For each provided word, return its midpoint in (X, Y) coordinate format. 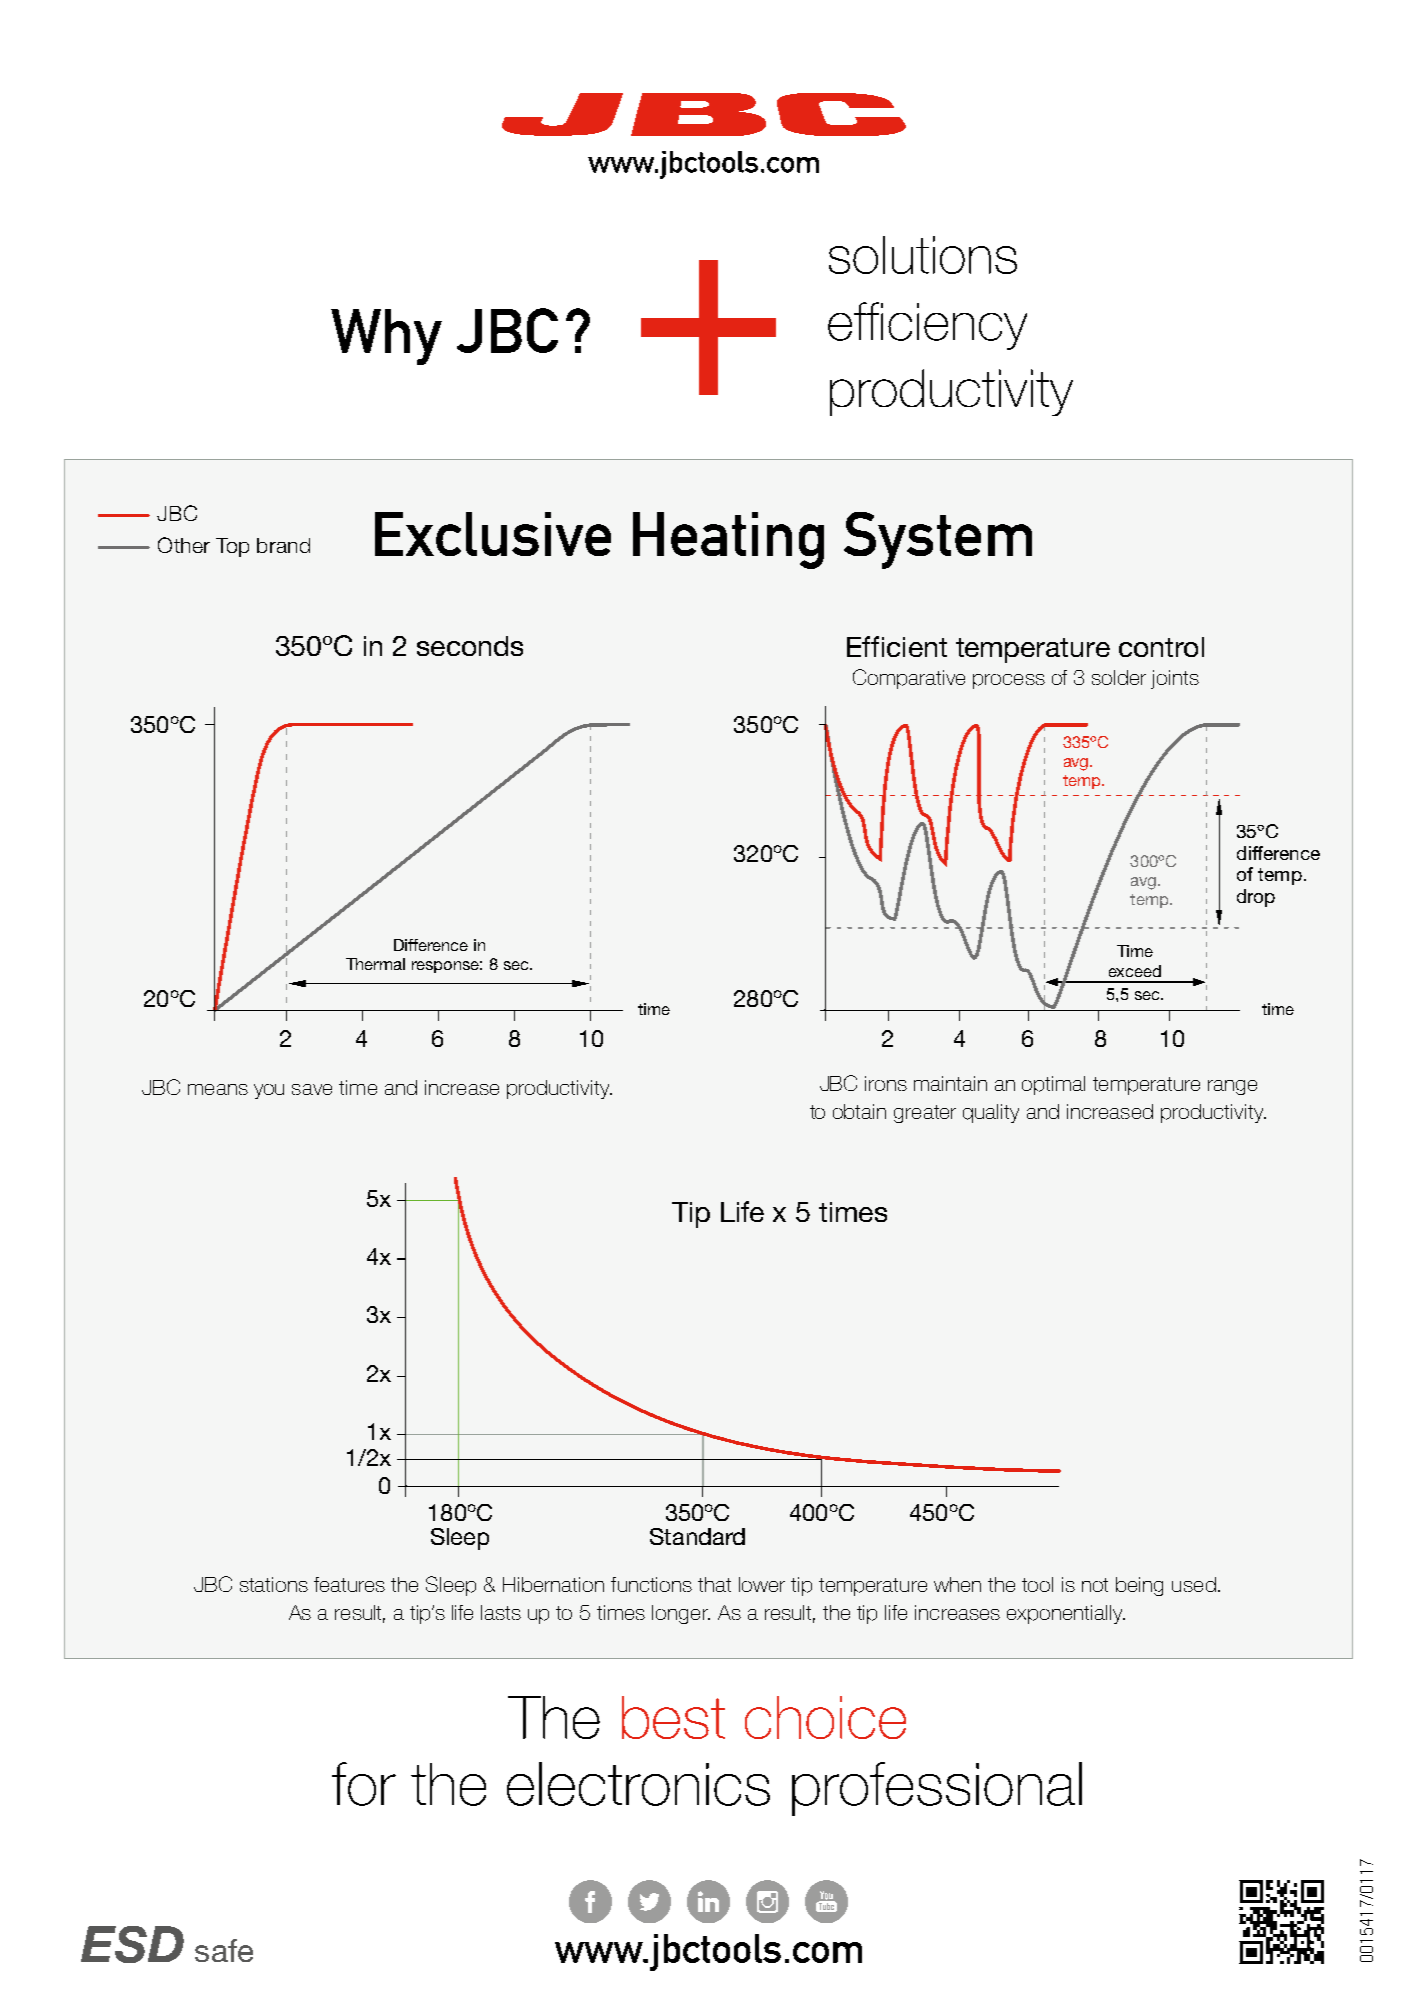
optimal (1053, 1085)
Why (386, 337)
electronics (638, 1784)
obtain (859, 1111)
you (269, 1091)
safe (224, 1950)
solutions (923, 255)
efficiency (927, 326)
